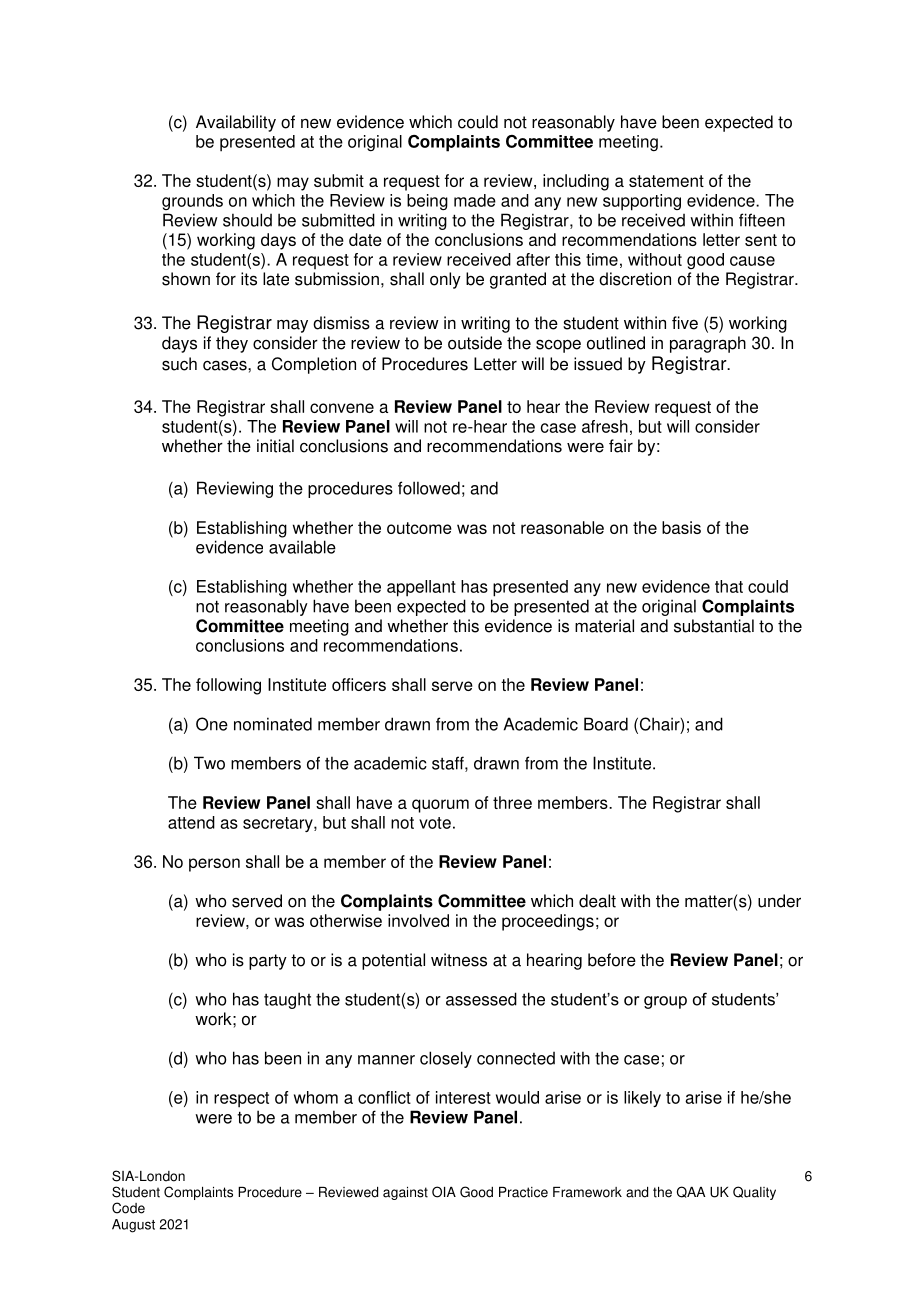 This page has height=1308, width=924. Describe the element at coordinates (666, 181) in the page. I see `statement` at that location.
